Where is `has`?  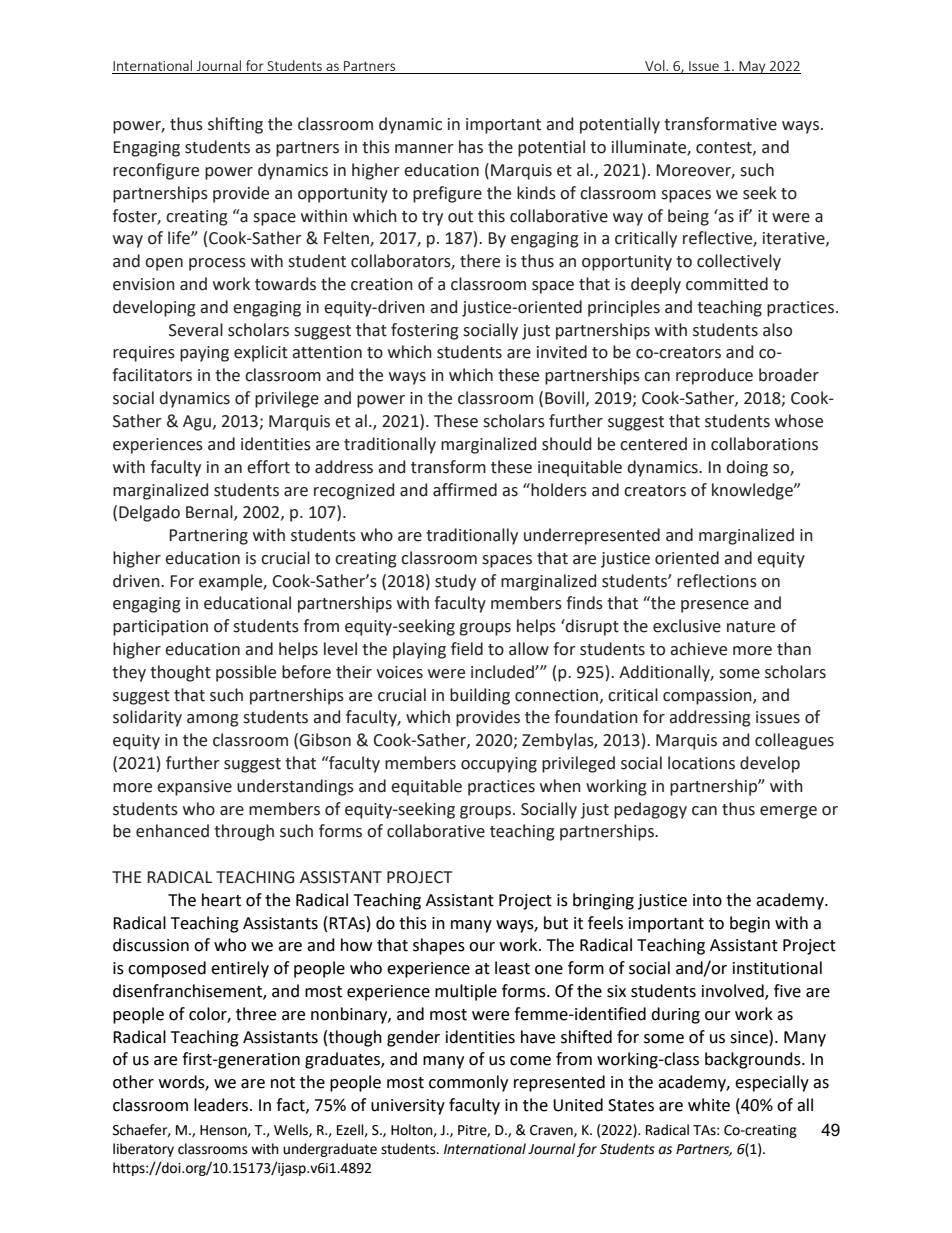
has is located at coordinates (471, 147).
